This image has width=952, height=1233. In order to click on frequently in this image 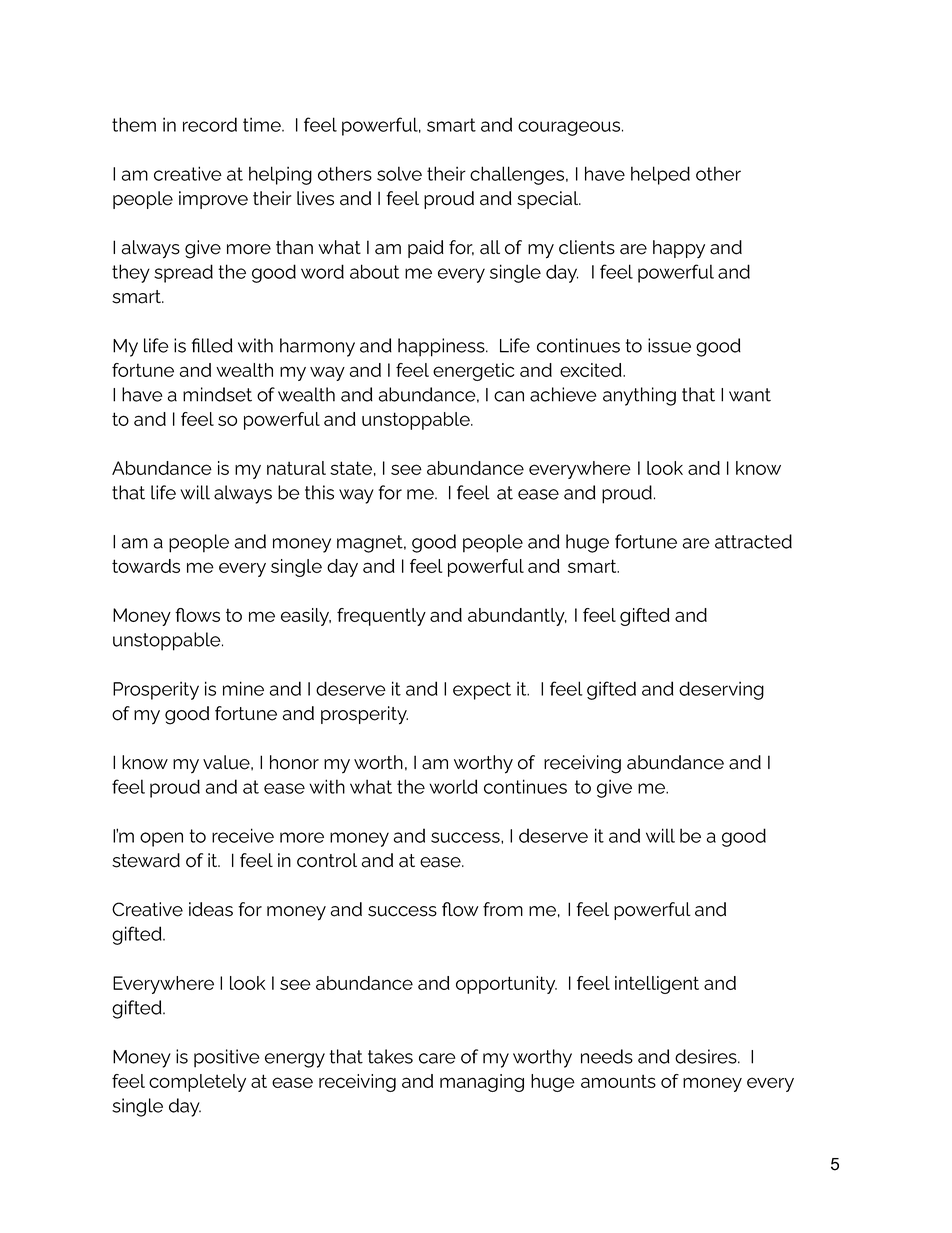, I will do `click(381, 617)`.
